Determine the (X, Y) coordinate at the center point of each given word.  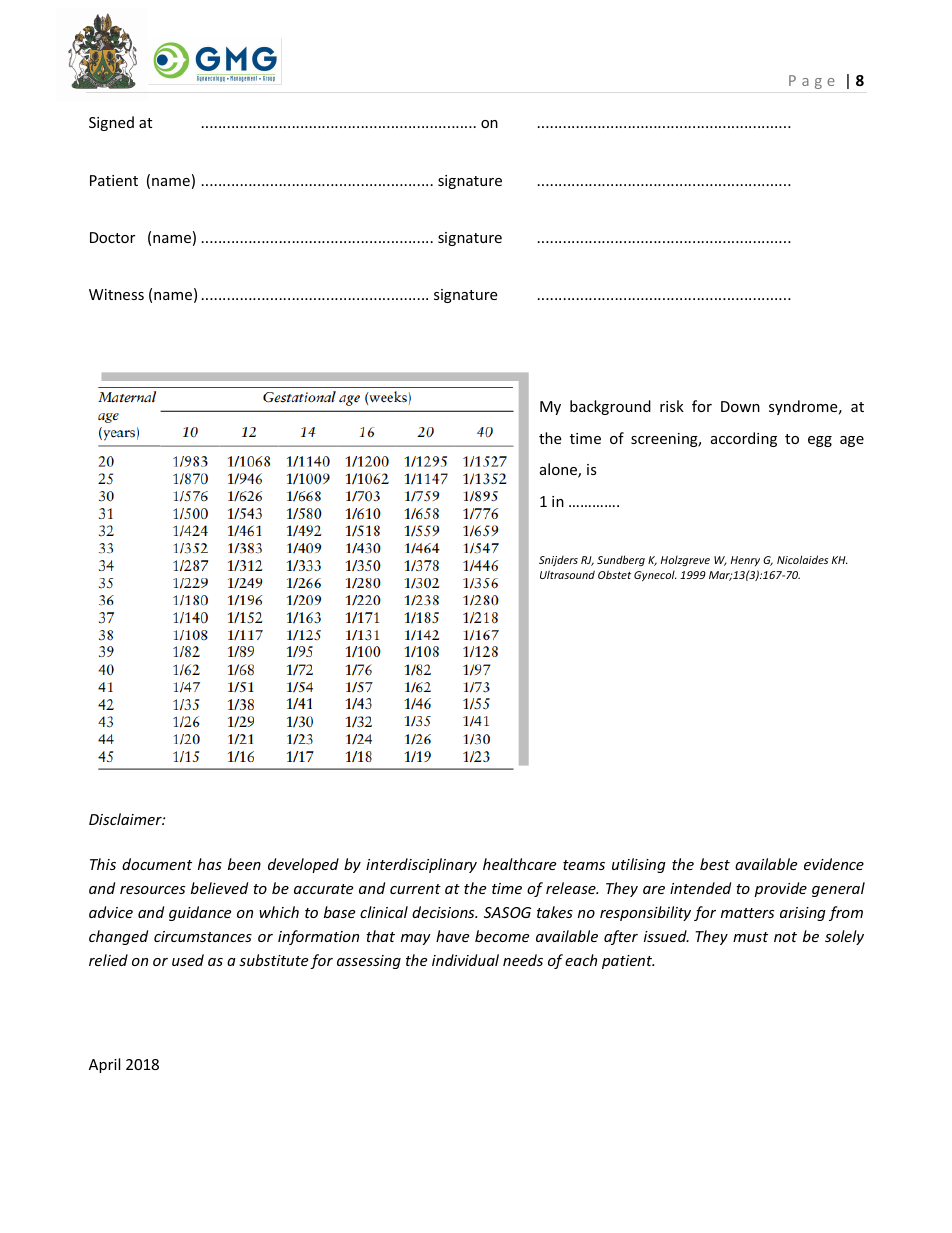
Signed (111, 123)
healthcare (519, 864)
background (610, 407)
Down (740, 406)
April (104, 1065)
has (210, 864)
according (744, 439)
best (715, 864)
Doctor (112, 237)
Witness (116, 294)
